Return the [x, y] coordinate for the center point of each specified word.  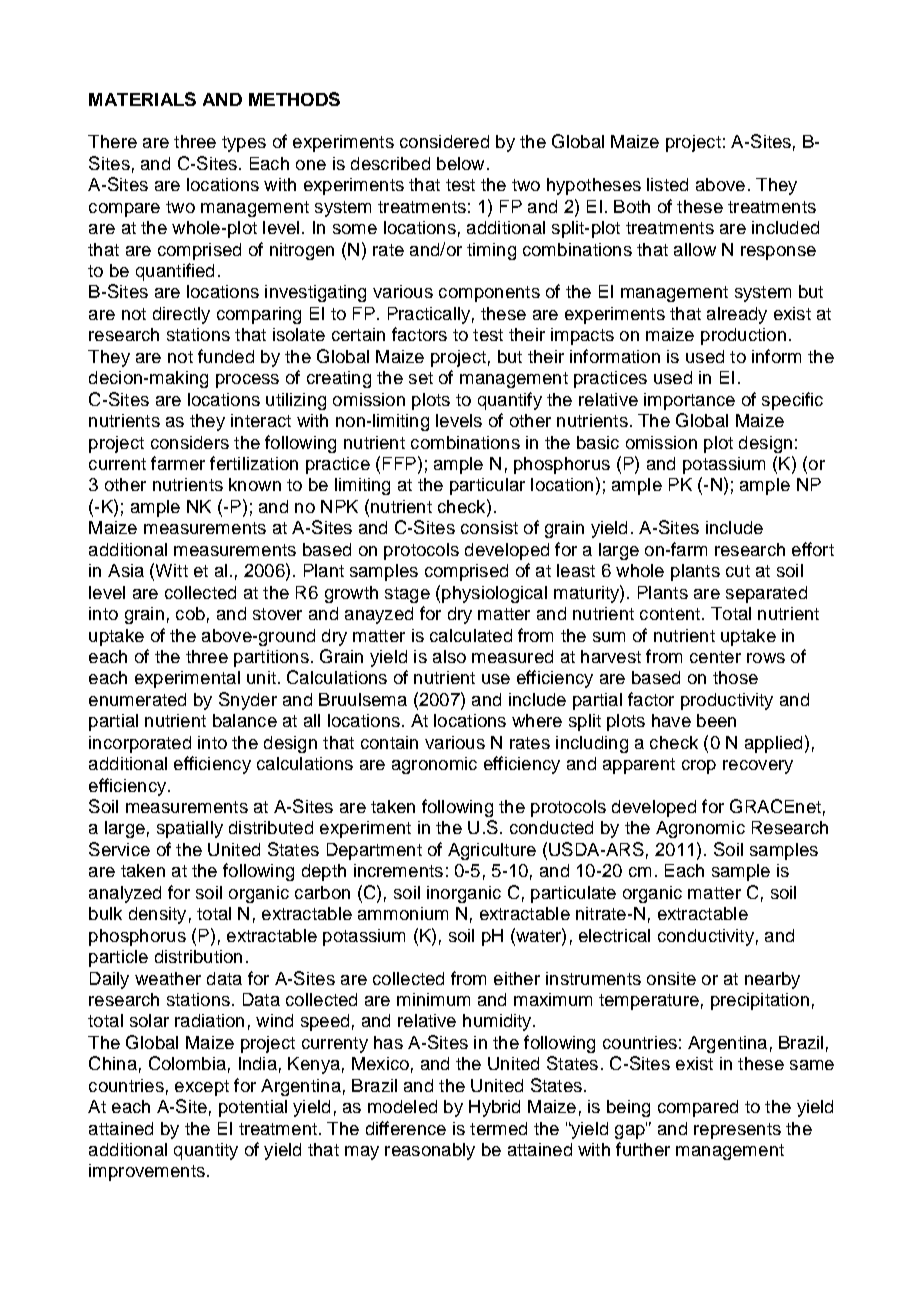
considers [190, 442]
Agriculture [492, 851]
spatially [190, 829]
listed [667, 184]
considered [444, 141]
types [244, 144]
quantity [206, 1151]
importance [689, 401]
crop [699, 767]
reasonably [430, 1151]
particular [487, 486]
